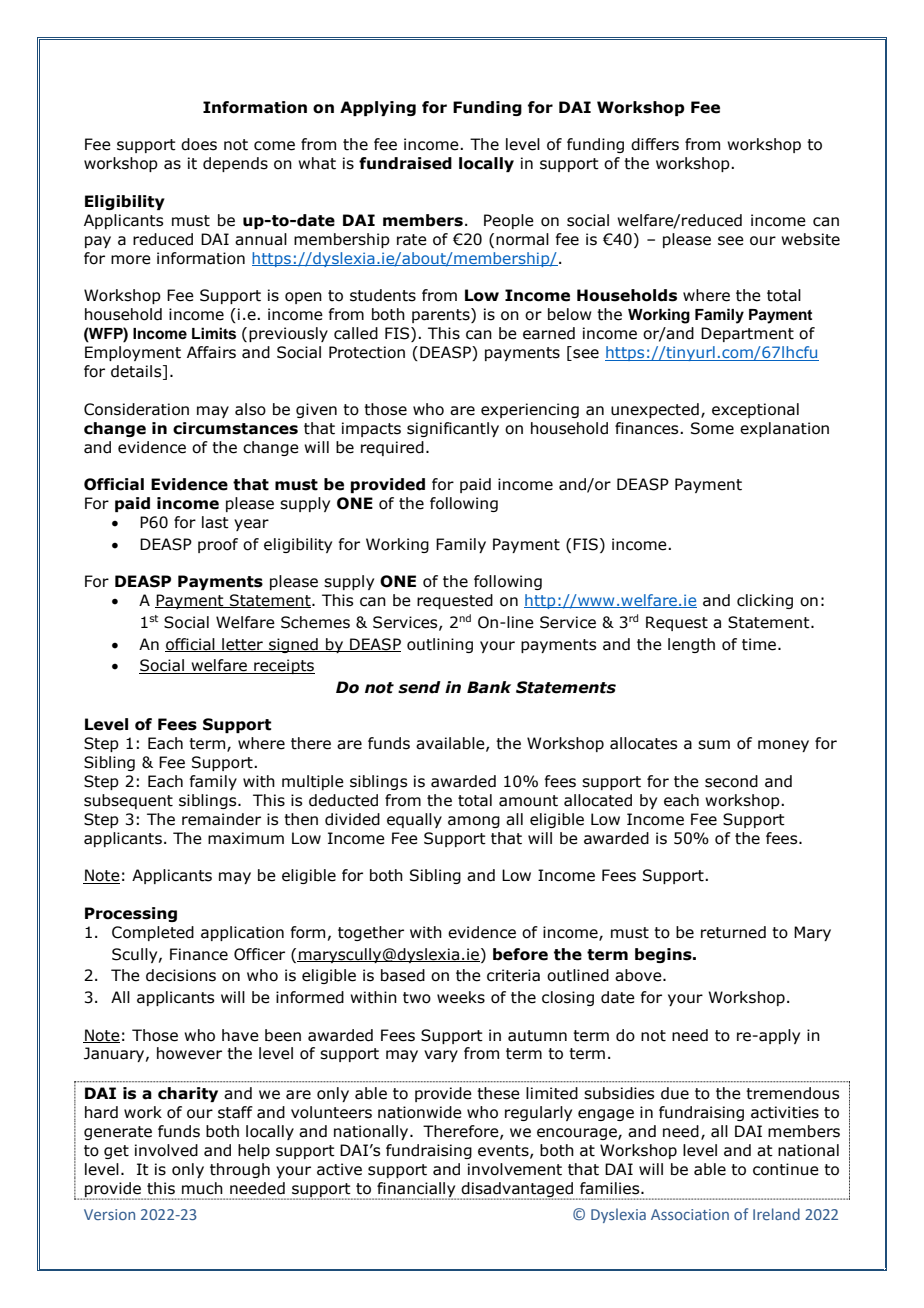 The width and height of the screenshot is (924, 1308). What do you see at coordinates (181, 975) in the screenshot?
I see `decisions` at bounding box center [181, 975].
